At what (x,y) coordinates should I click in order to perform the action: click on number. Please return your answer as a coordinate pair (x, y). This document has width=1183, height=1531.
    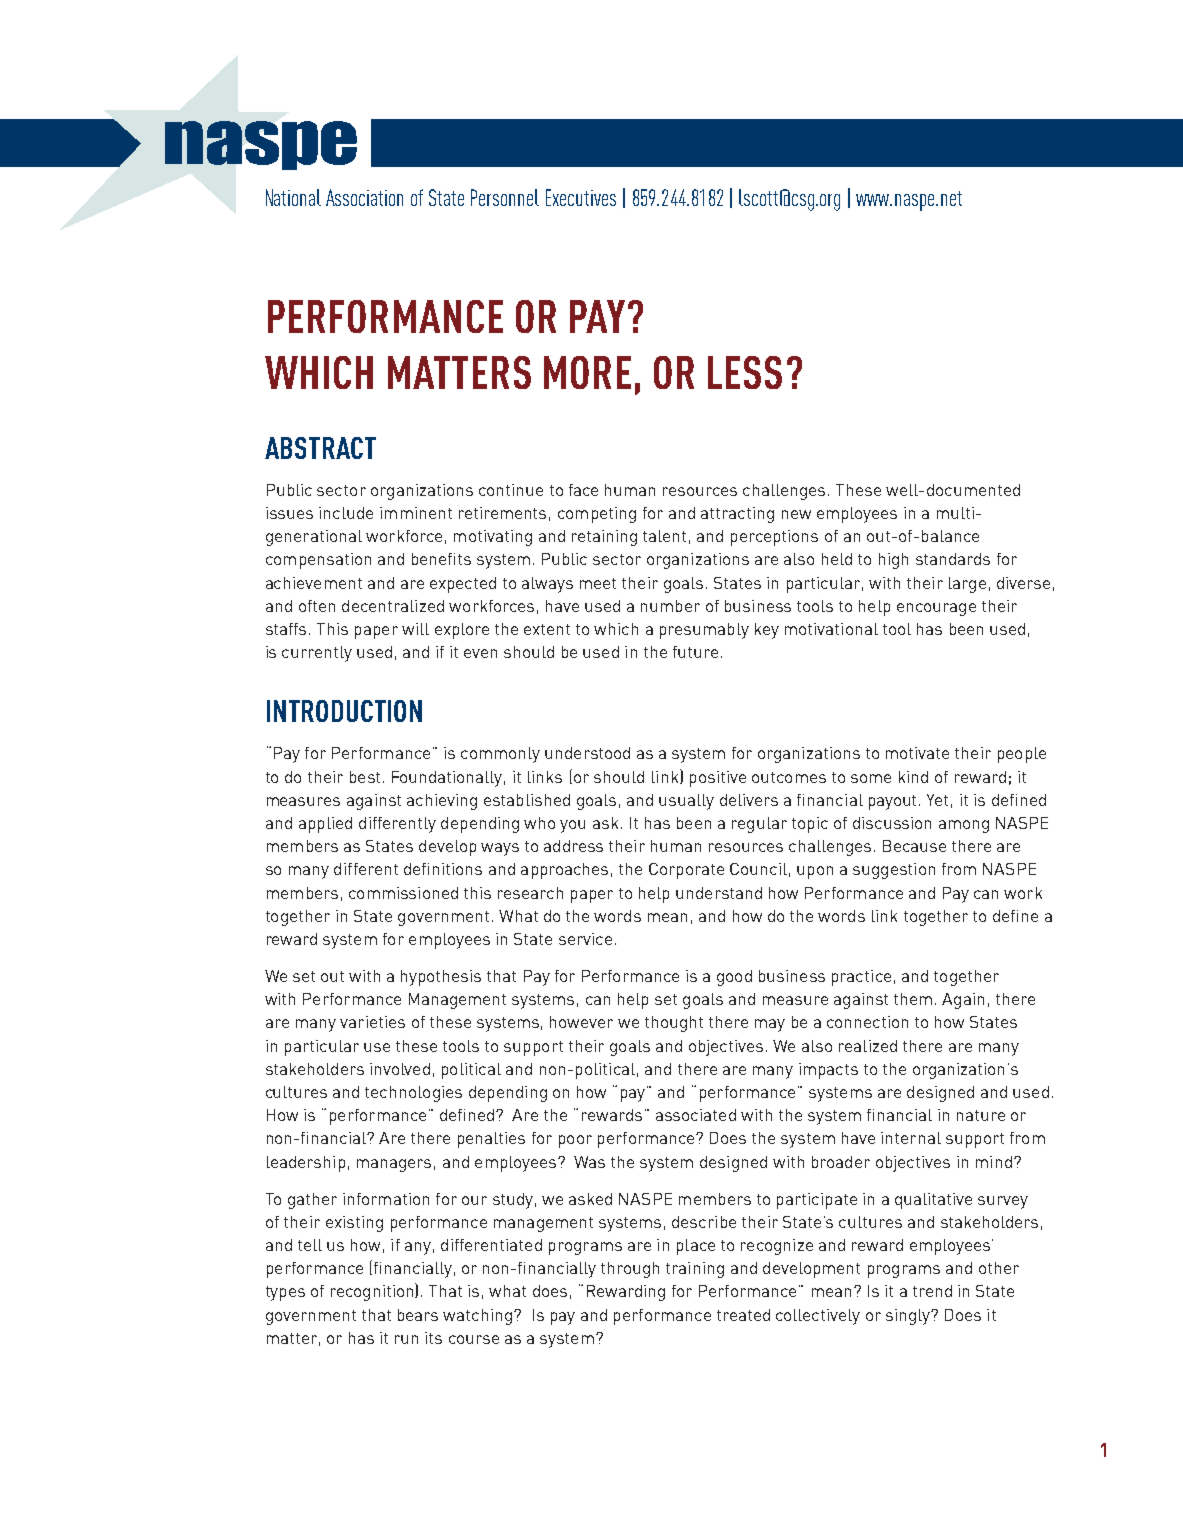
    Looking at the image, I should click on (670, 606).
